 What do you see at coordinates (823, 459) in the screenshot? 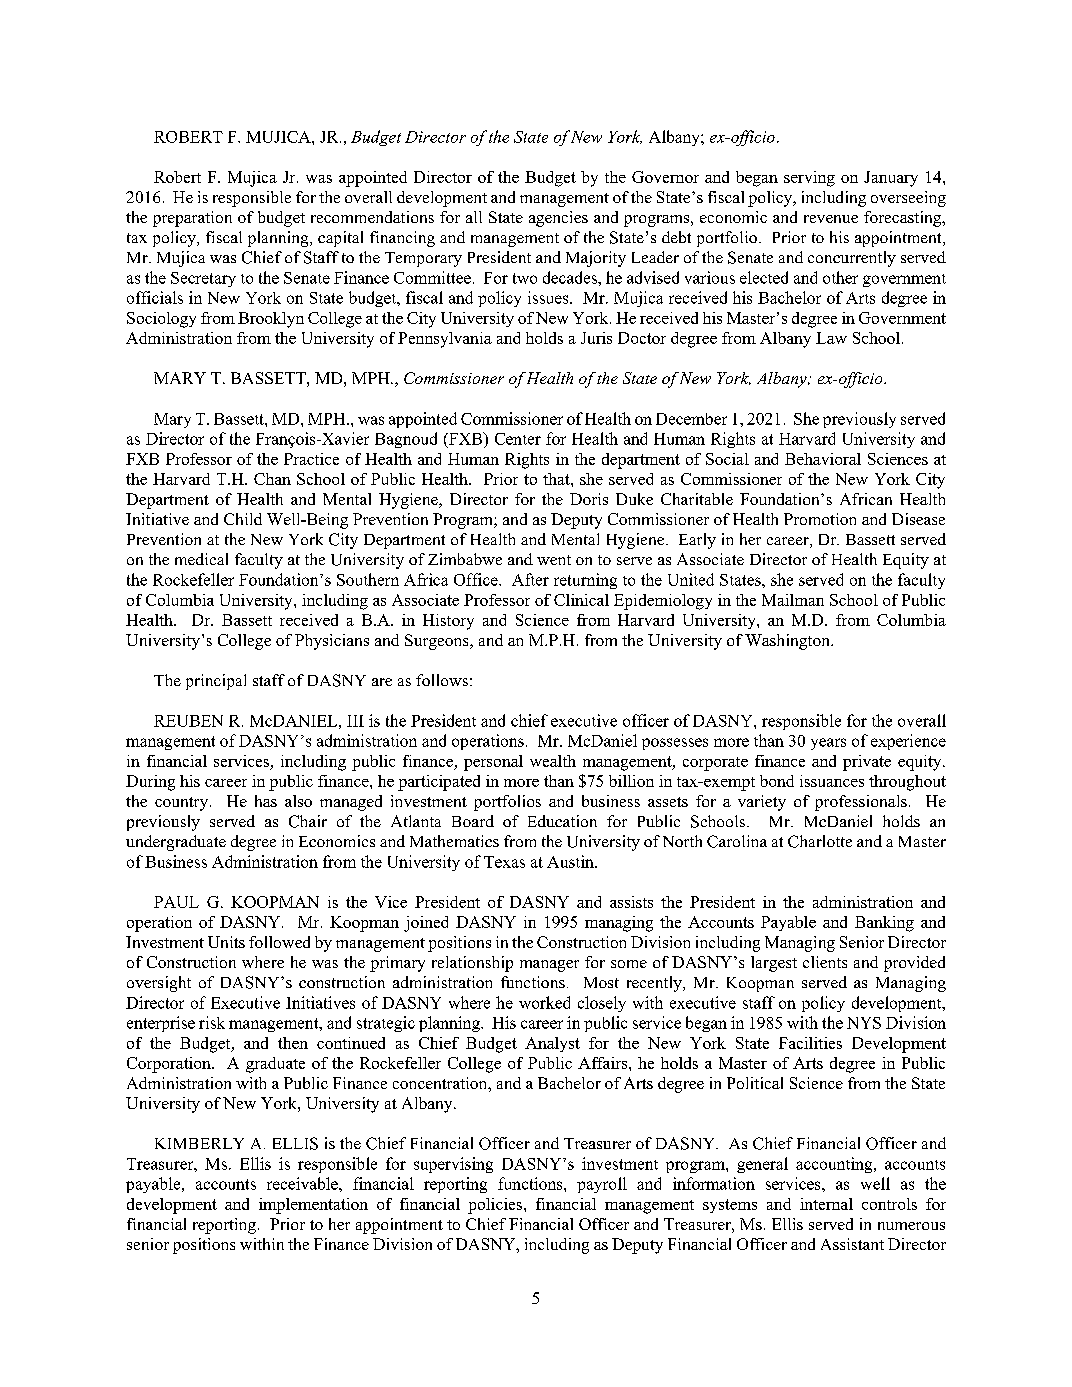
I see `Behavioral` at bounding box center [823, 459].
